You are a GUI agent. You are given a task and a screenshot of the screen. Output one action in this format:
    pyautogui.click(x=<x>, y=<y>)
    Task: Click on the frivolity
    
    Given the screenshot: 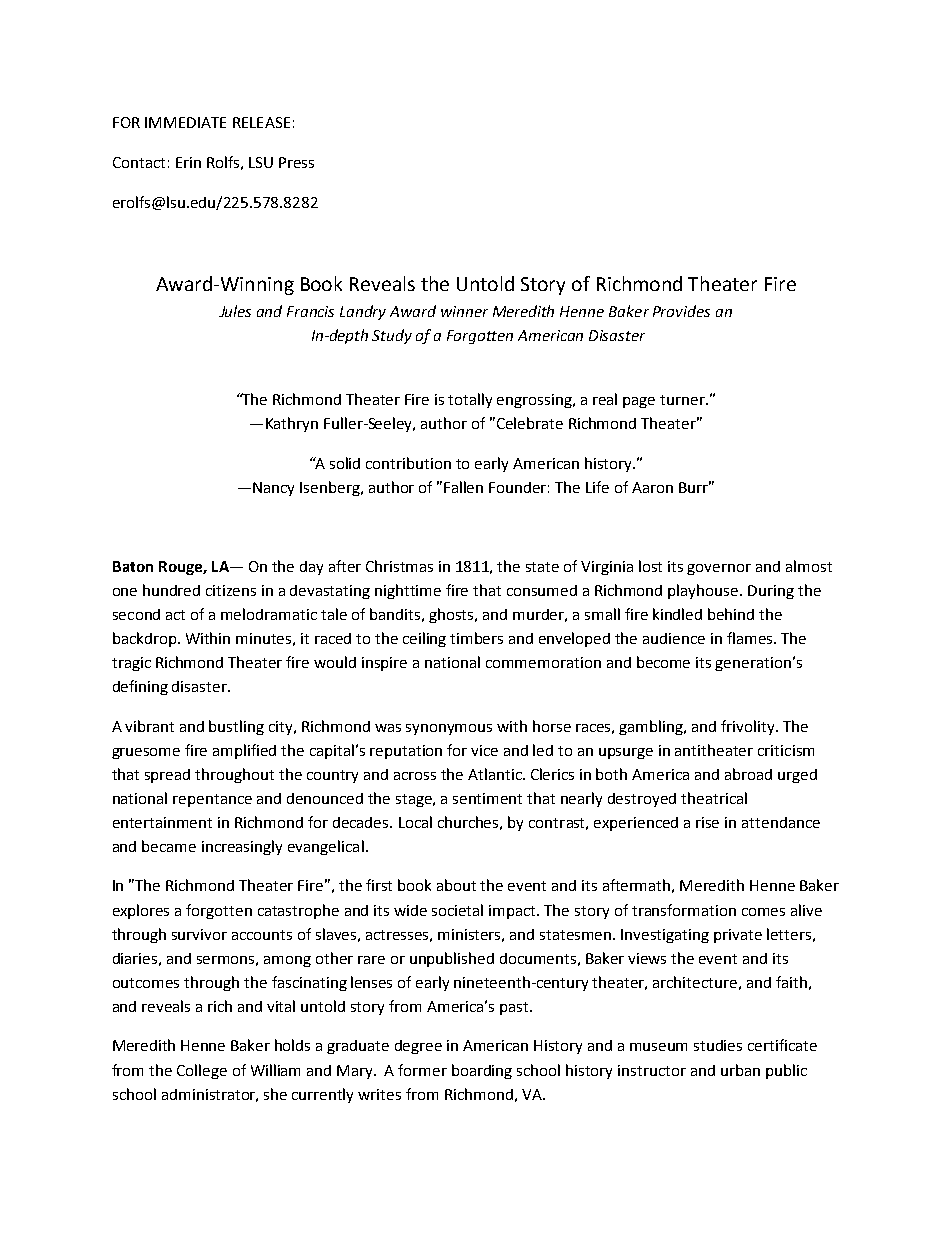 What is the action you would take?
    pyautogui.click(x=749, y=727)
